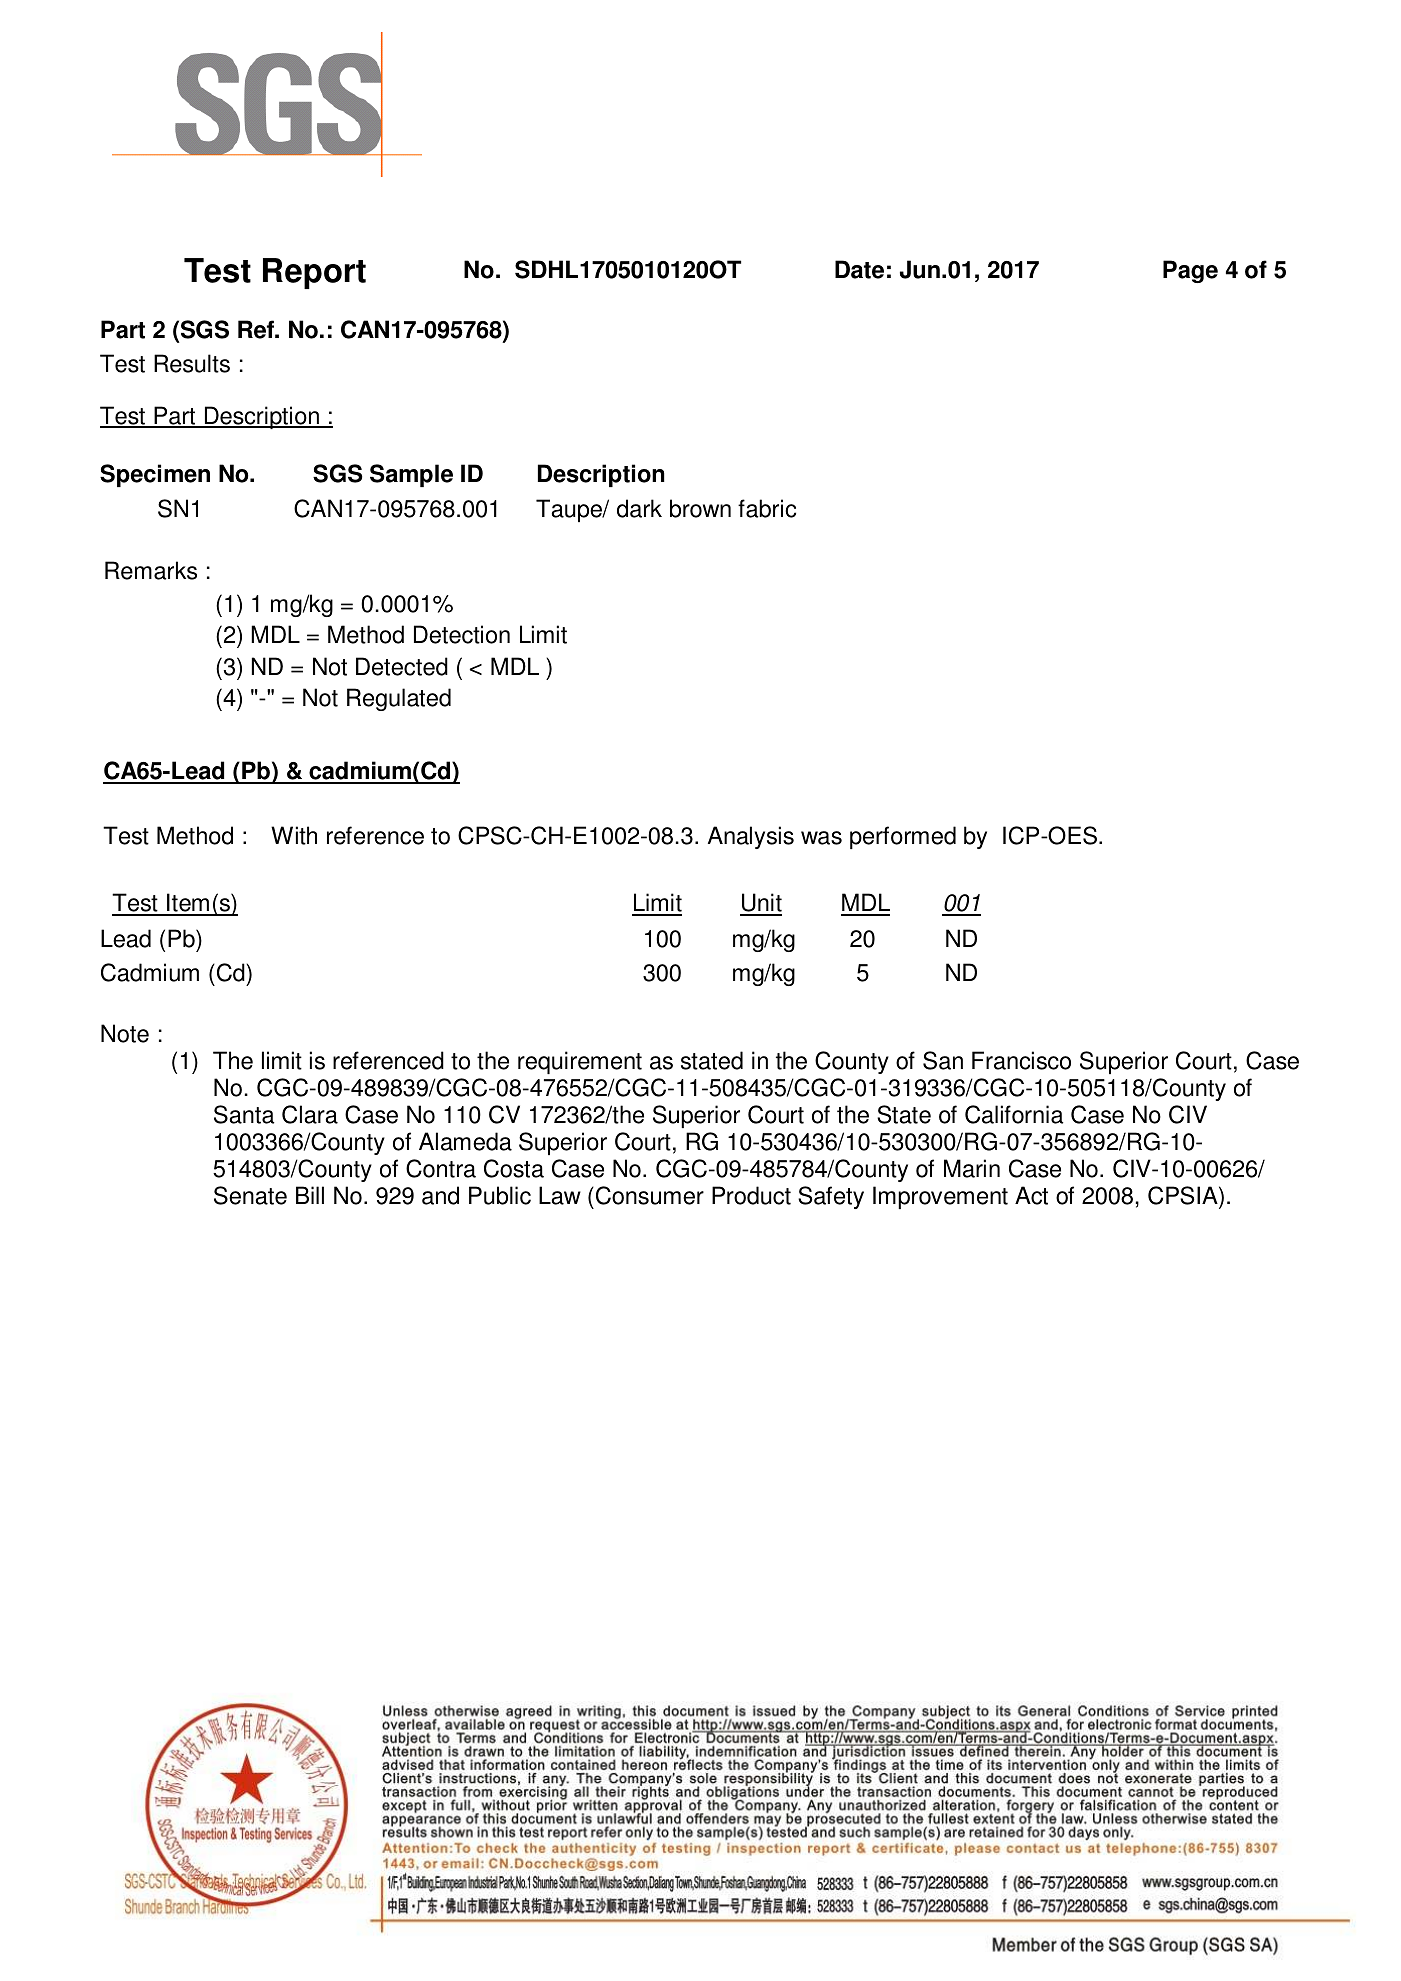  I want to click on Consumer, so click(650, 1195).
